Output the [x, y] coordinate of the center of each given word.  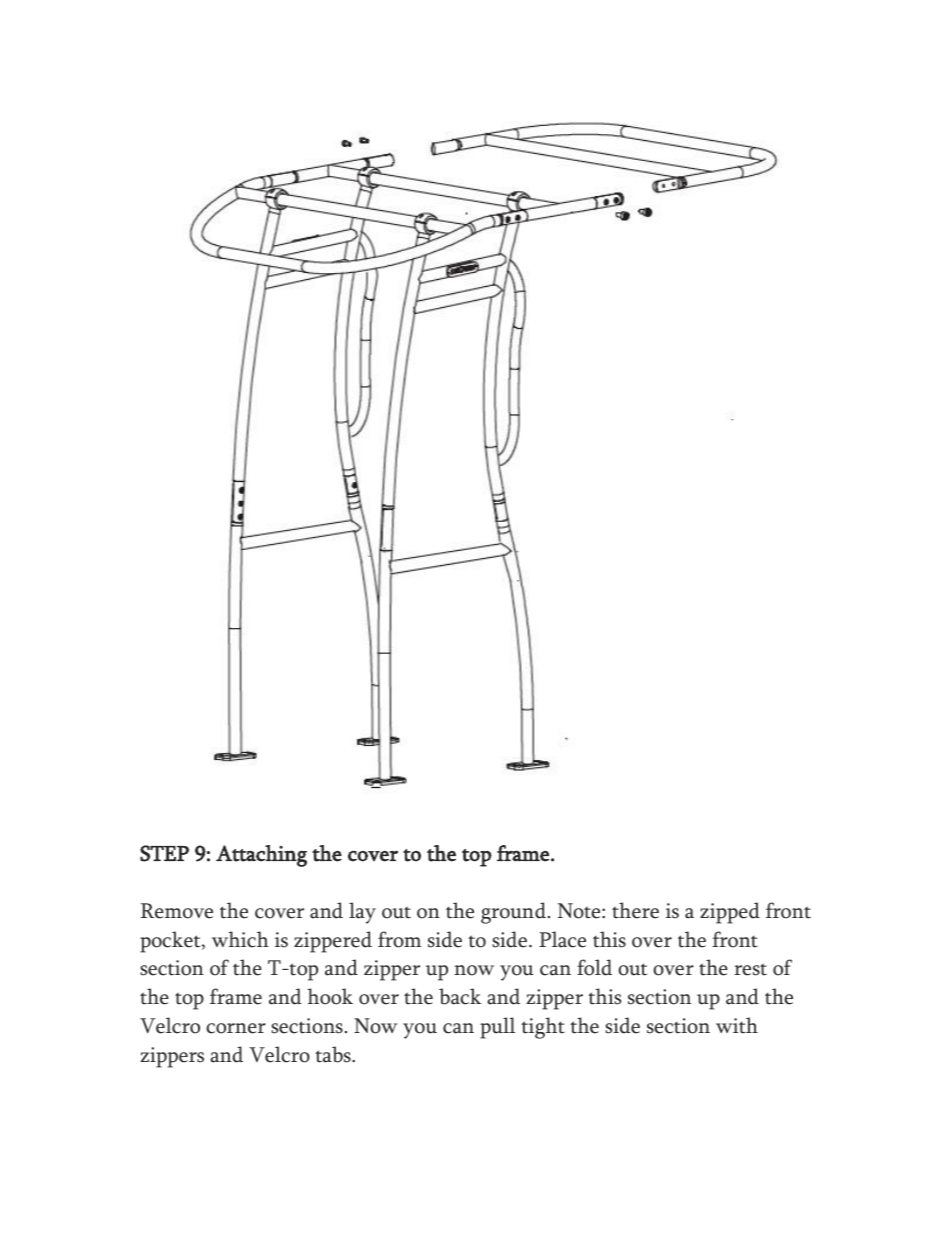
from [399, 939]
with [737, 1025]
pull [497, 1028]
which [240, 939]
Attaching [261, 856]
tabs [334, 1054]
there [635, 910]
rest [750, 969]
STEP [164, 853]
